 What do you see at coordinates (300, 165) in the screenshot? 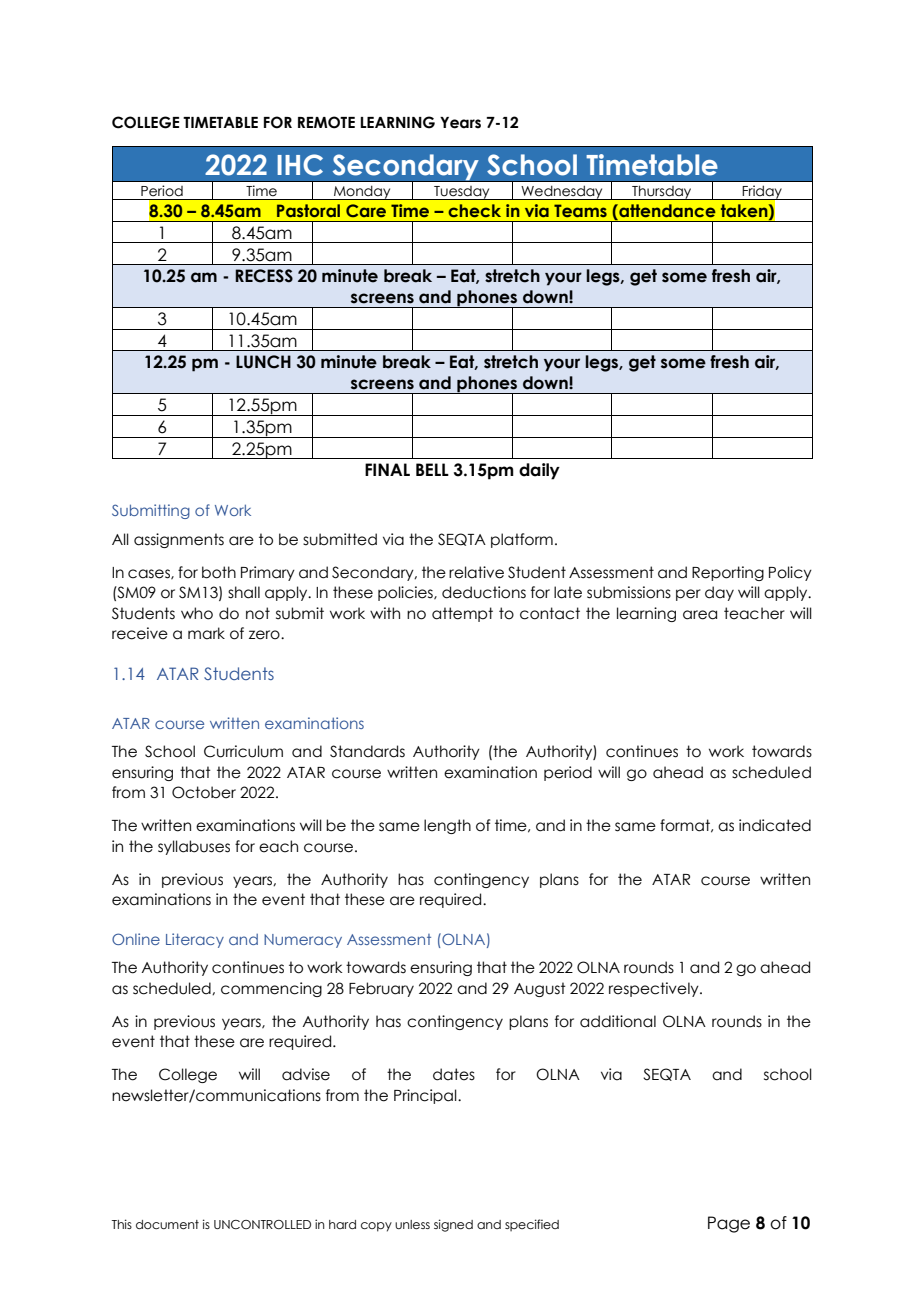
I see `IHC` at bounding box center [300, 165].
